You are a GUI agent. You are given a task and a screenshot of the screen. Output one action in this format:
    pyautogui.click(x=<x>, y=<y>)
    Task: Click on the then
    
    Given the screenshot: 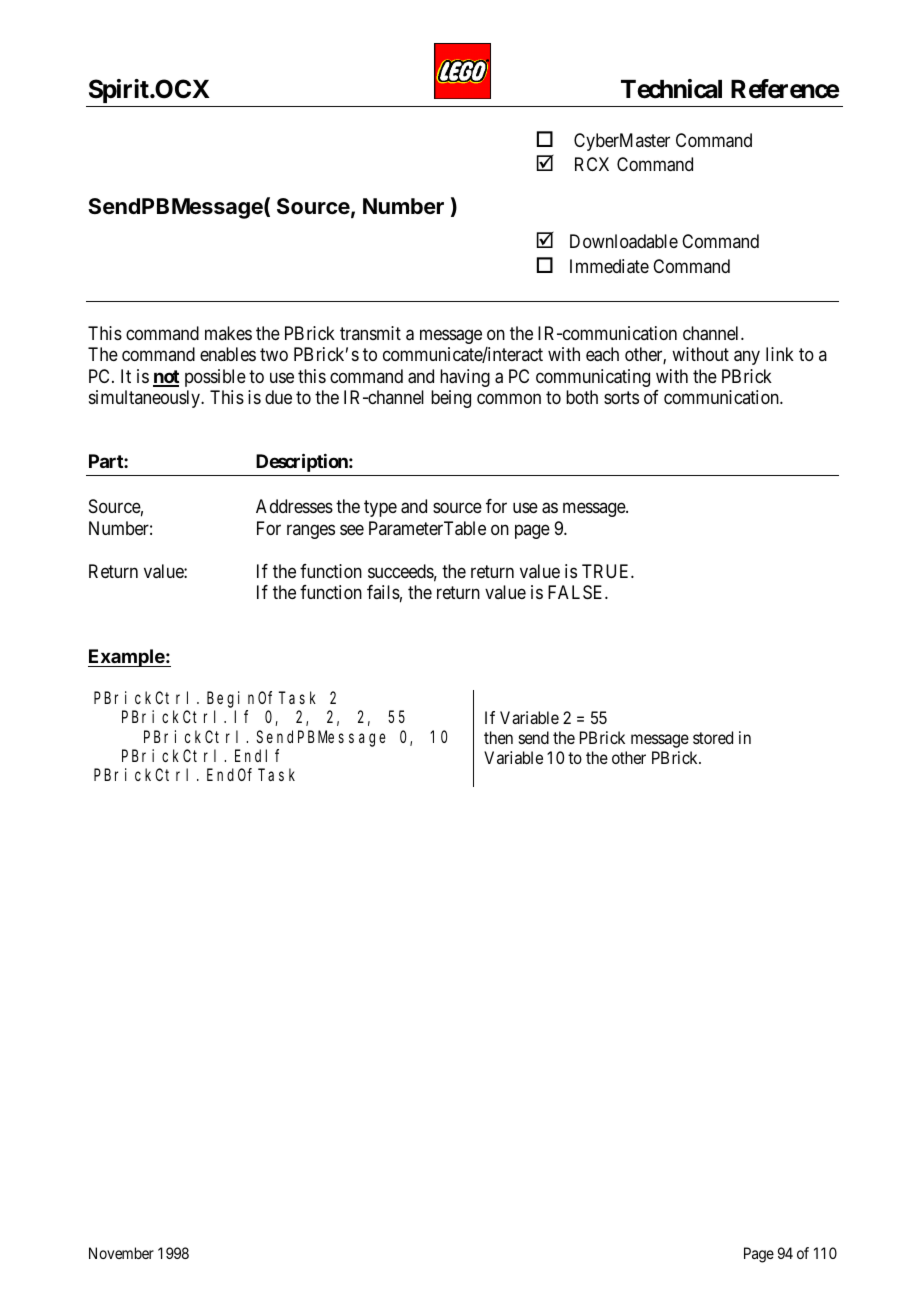 What is the action you would take?
    pyautogui.click(x=498, y=737)
